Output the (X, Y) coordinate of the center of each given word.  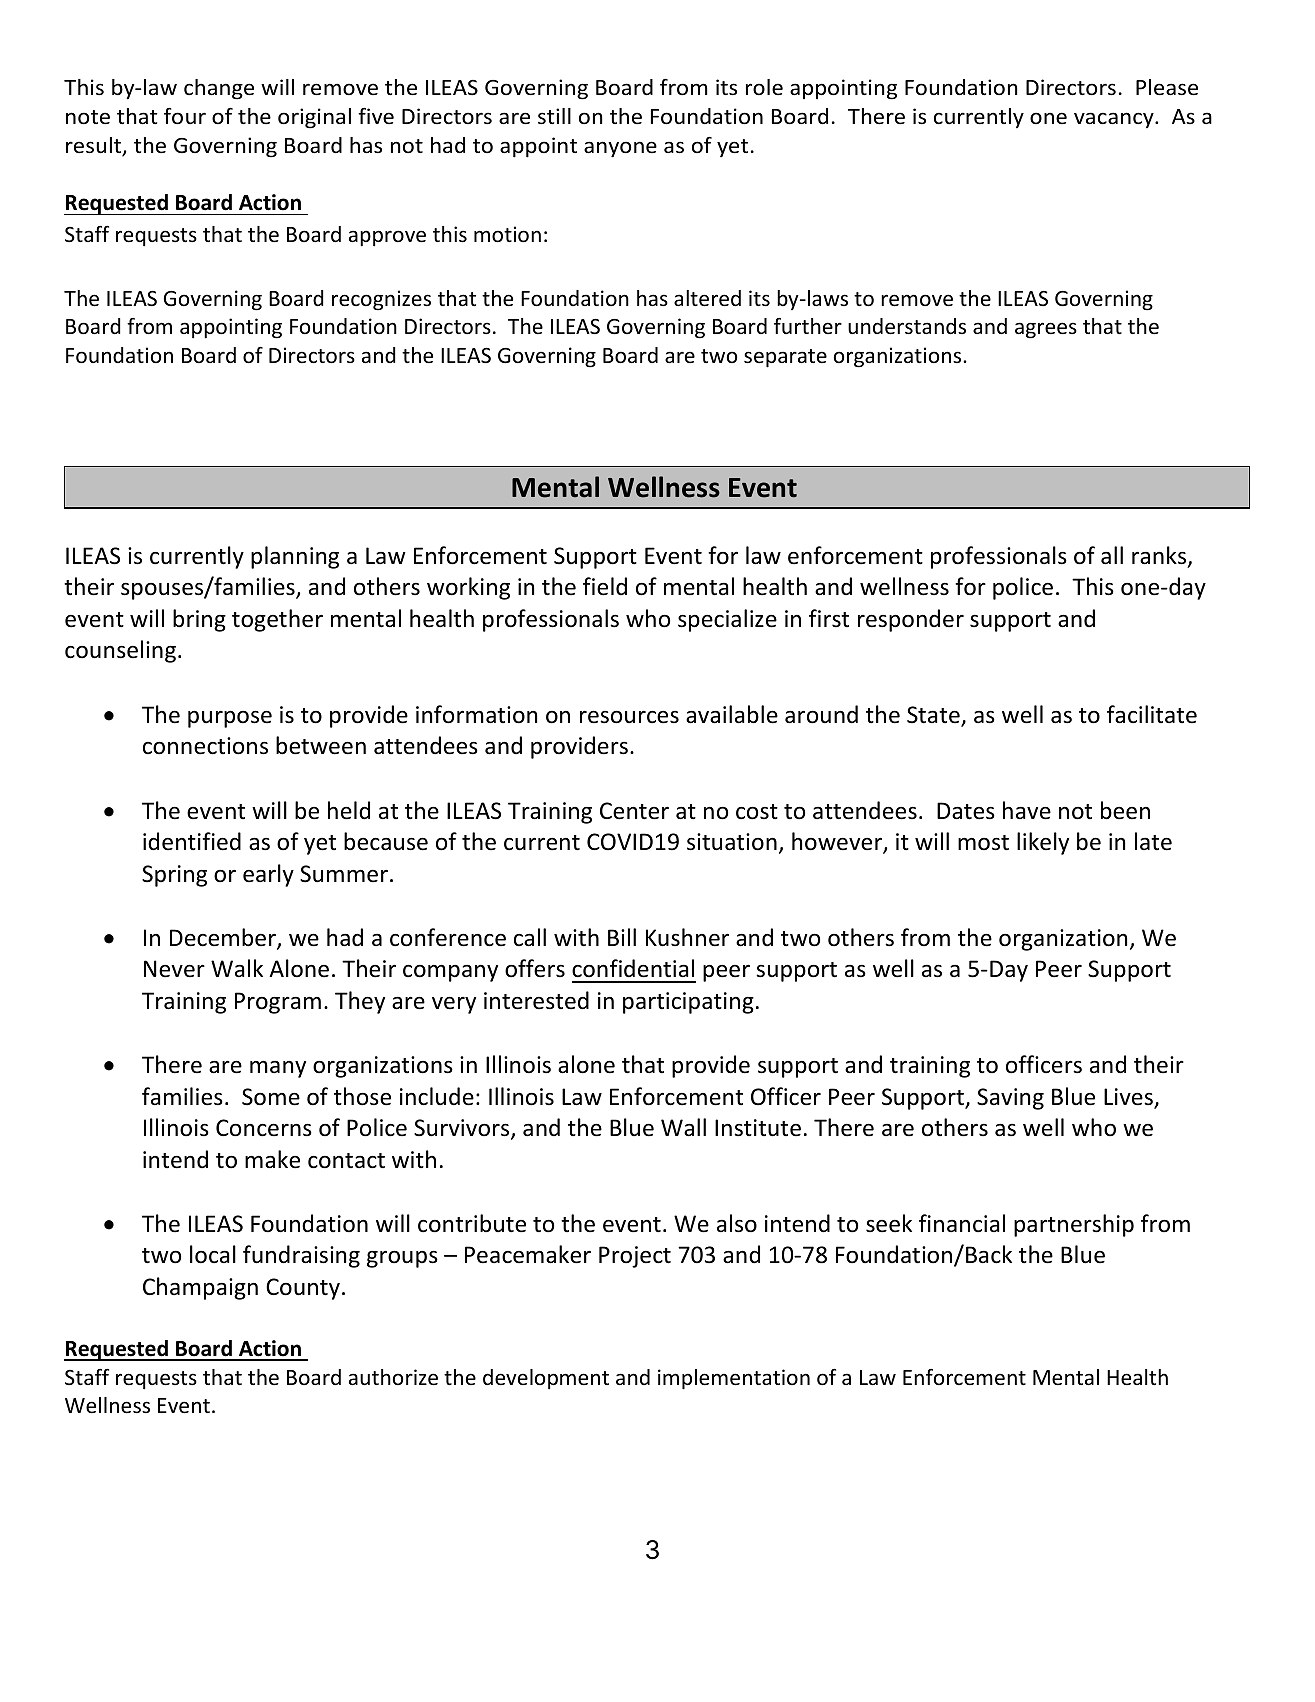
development (546, 1379)
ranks (1160, 556)
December (224, 938)
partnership (1074, 1225)
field (605, 586)
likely (1043, 843)
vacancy (1115, 120)
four (185, 116)
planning (295, 557)
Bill (622, 937)
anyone (620, 149)
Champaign (200, 1288)
